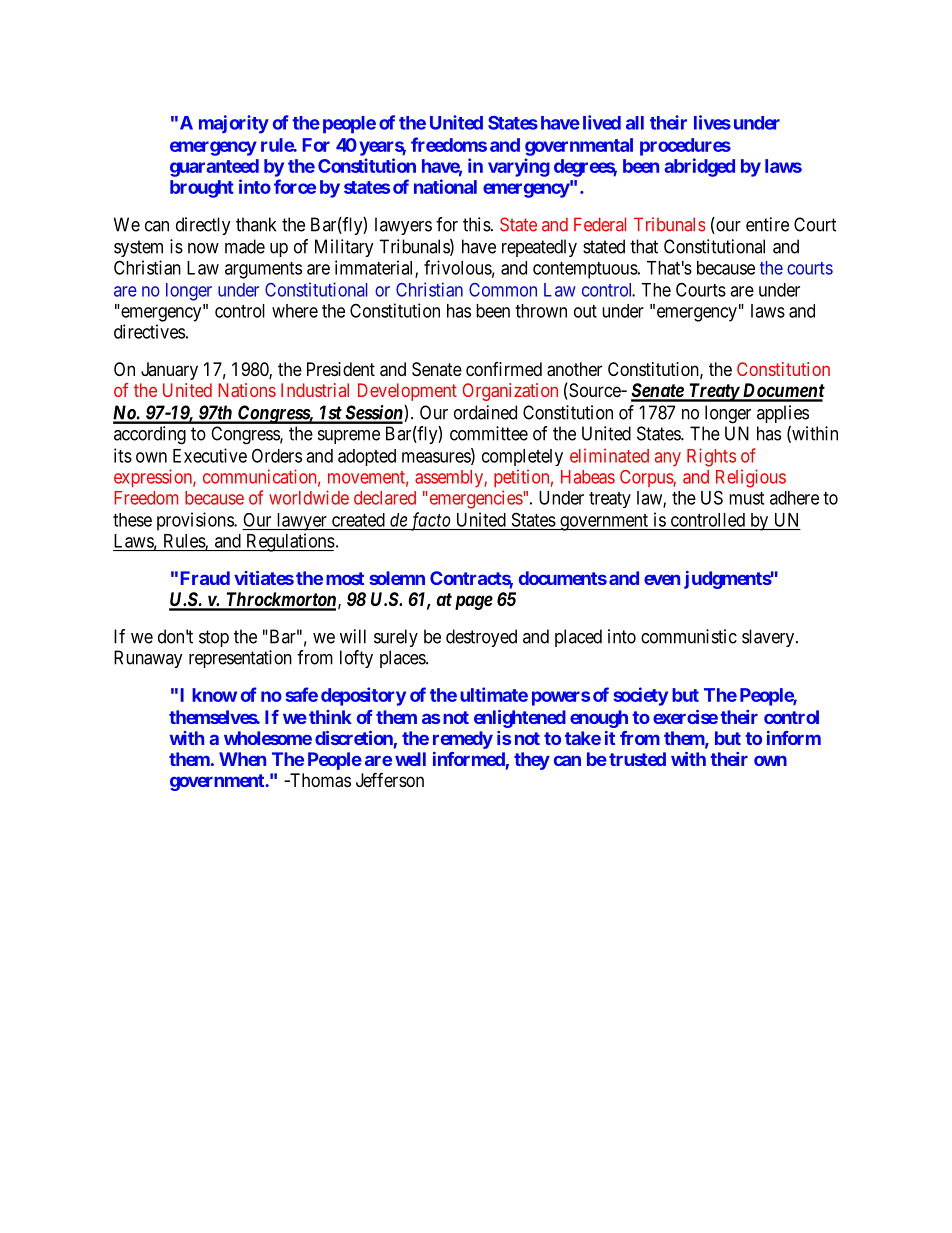 The height and width of the screenshot is (1233, 952). I want to click on remedy, so click(463, 740).
